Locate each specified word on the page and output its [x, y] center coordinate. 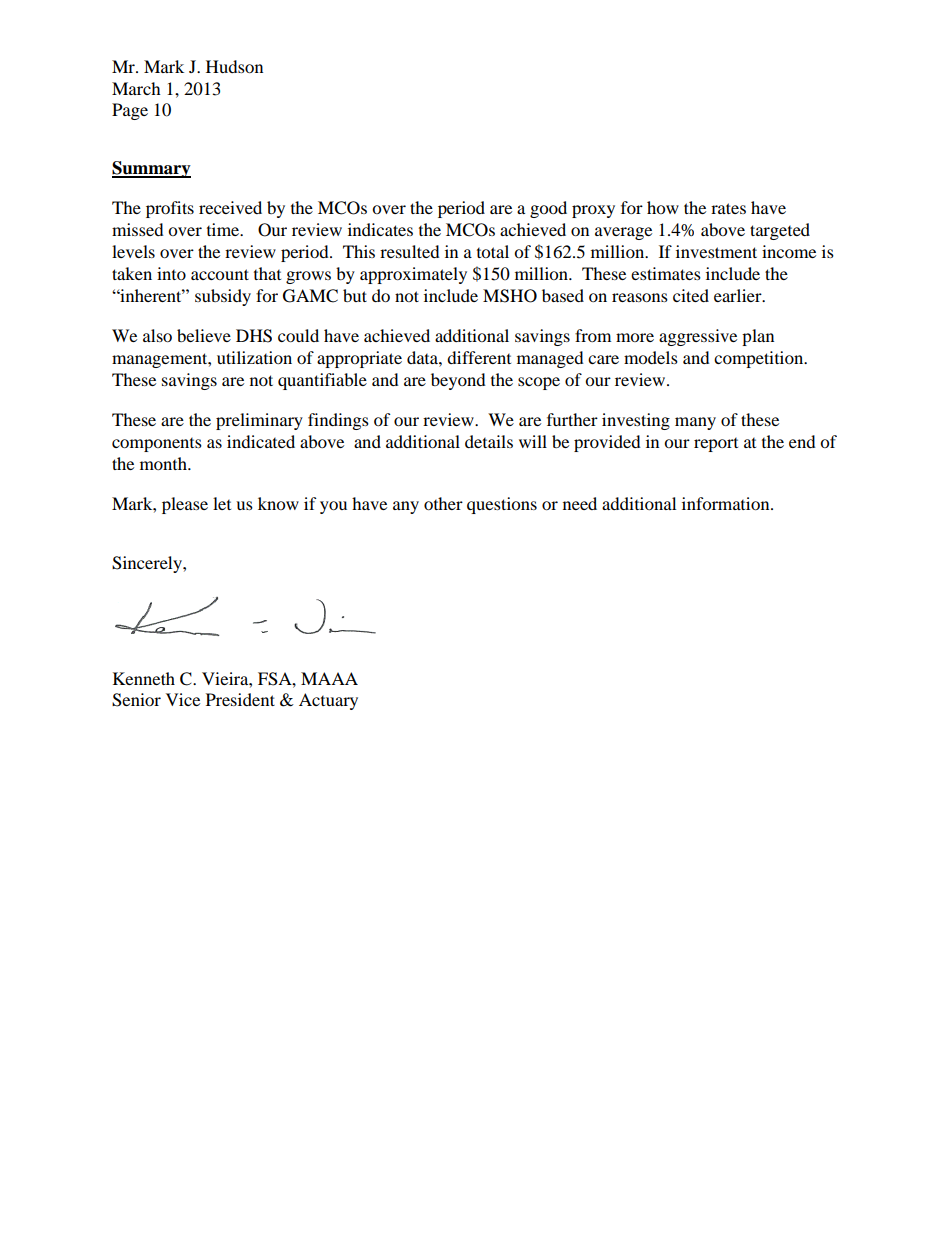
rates [728, 208]
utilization [254, 357]
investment [716, 251]
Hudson [234, 66]
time [224, 229]
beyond [458, 381]
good [548, 209]
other [443, 503]
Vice [183, 699]
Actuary [328, 701]
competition [760, 359]
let [222, 503]
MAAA [329, 678]
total [493, 251]
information [727, 503]
